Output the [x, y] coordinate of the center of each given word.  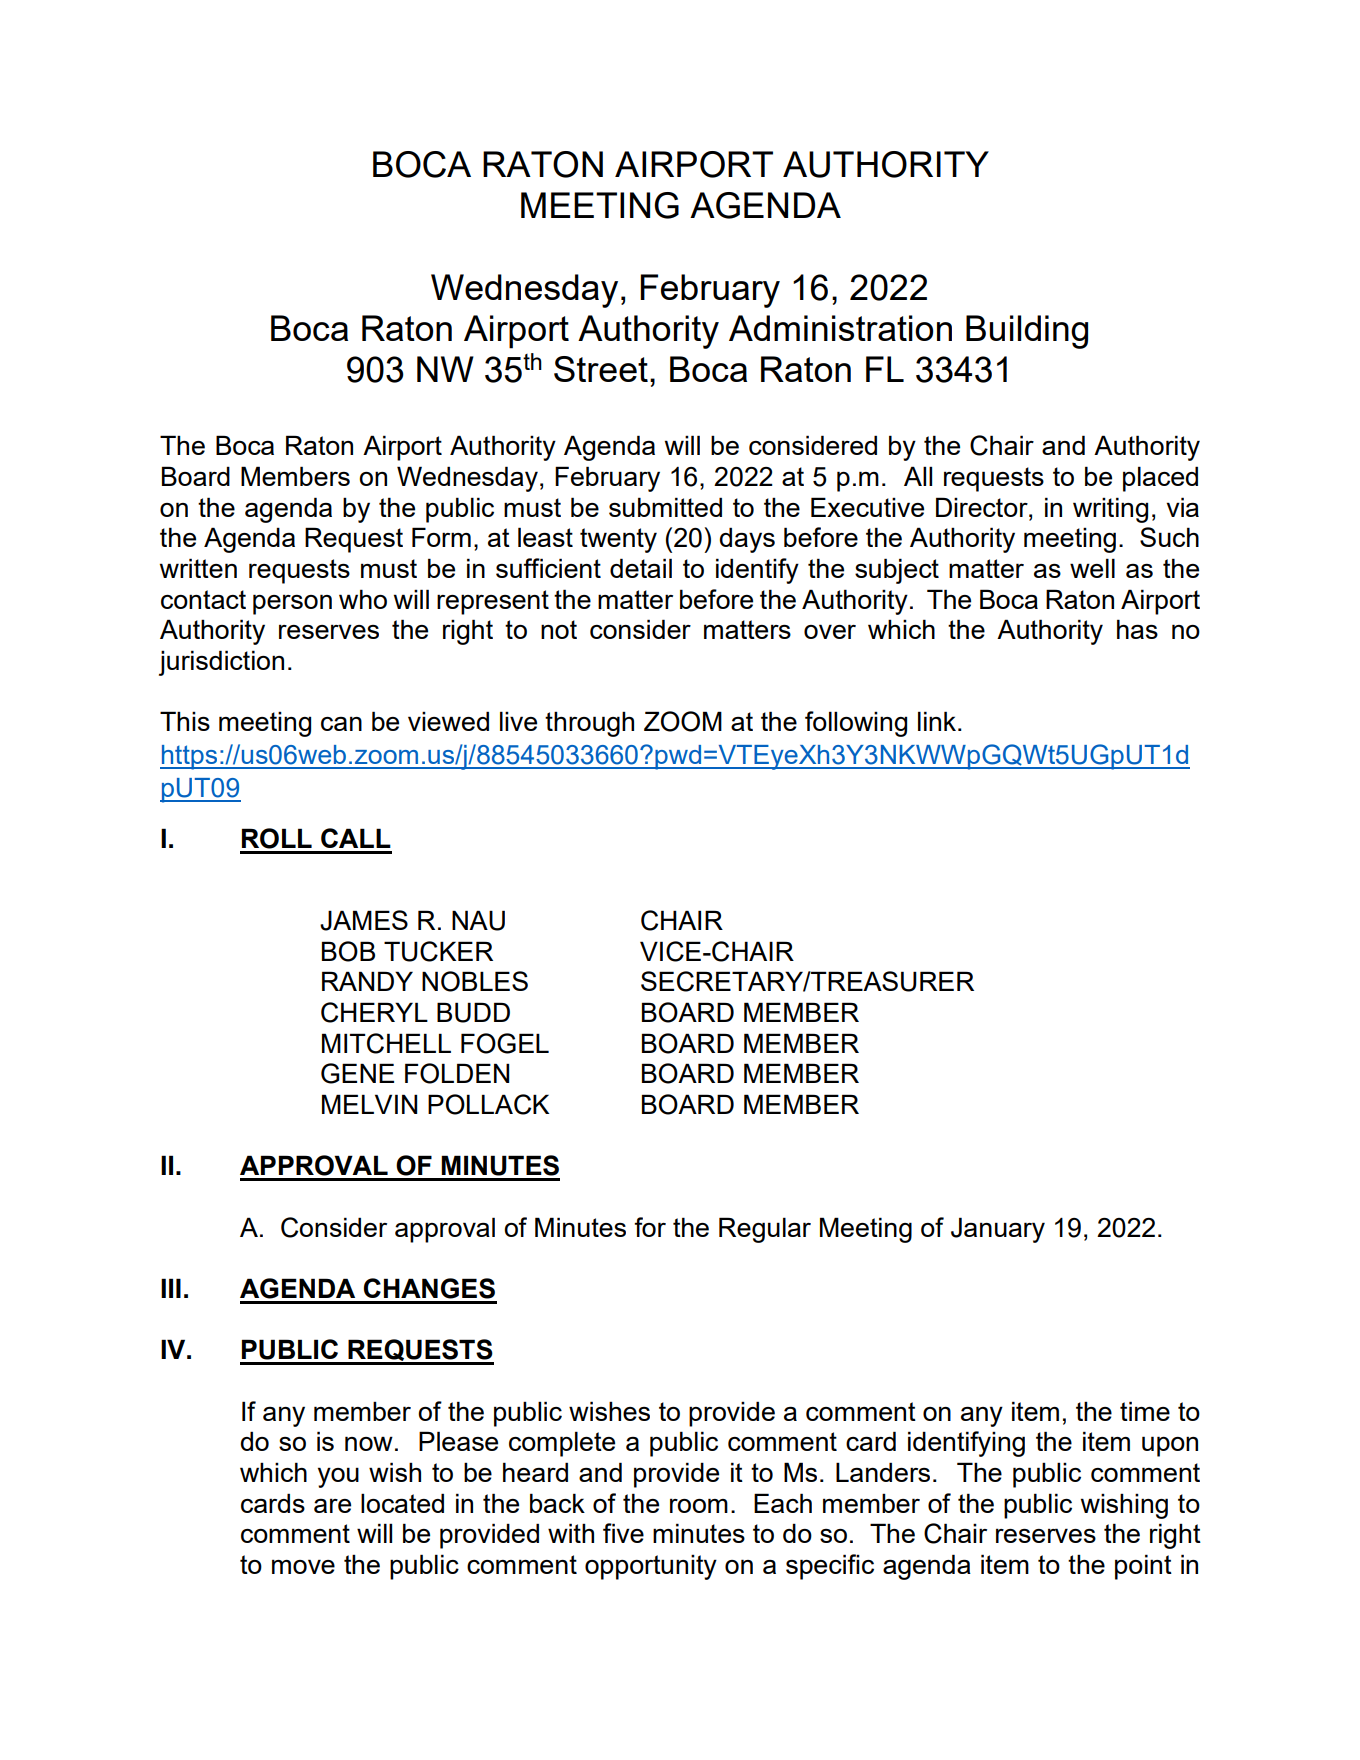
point [1143, 1567]
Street [601, 369]
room [699, 1505]
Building [1027, 332]
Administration [840, 328]
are [332, 1505]
